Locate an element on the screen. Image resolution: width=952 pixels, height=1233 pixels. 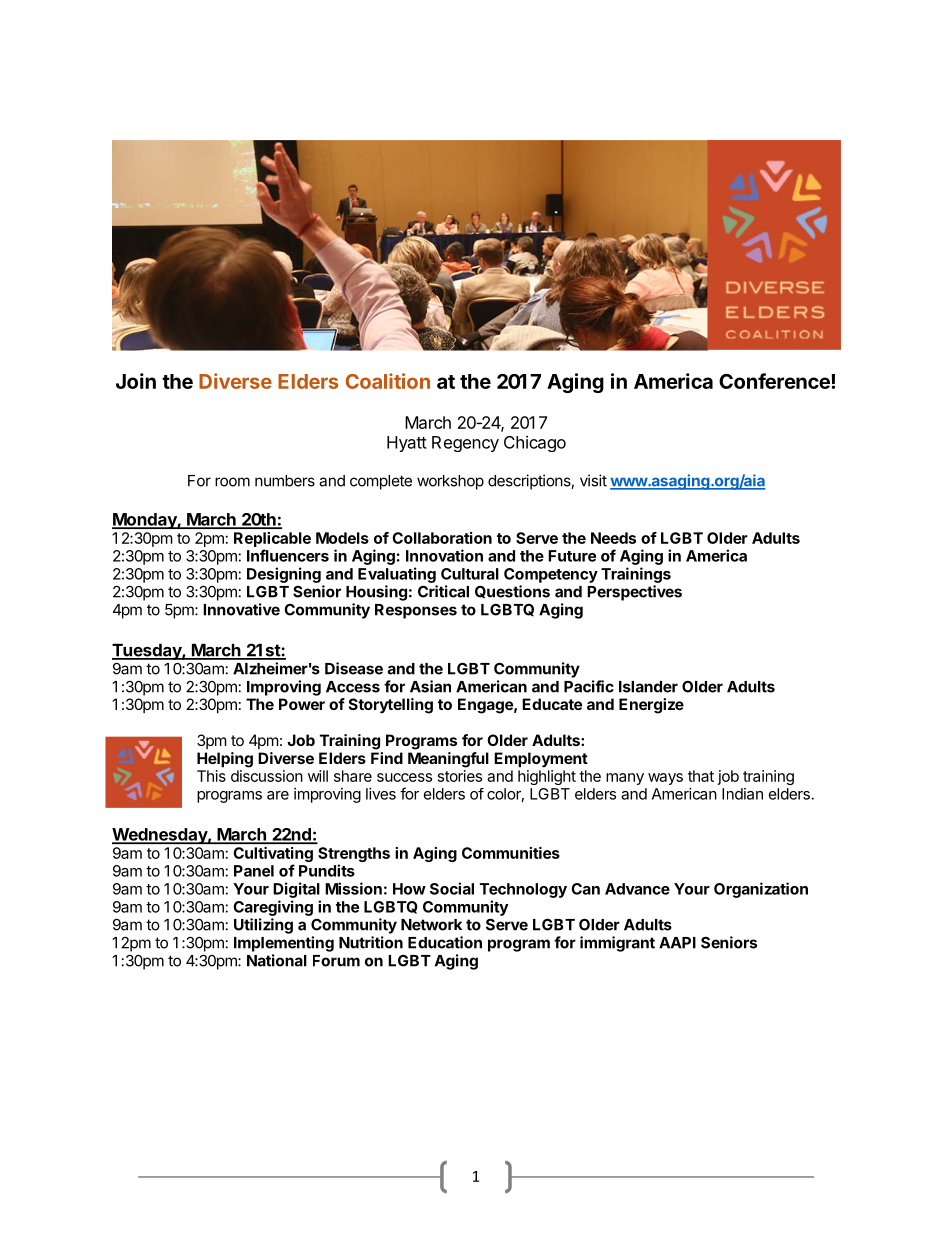
Conference is located at coordinates (775, 381).
